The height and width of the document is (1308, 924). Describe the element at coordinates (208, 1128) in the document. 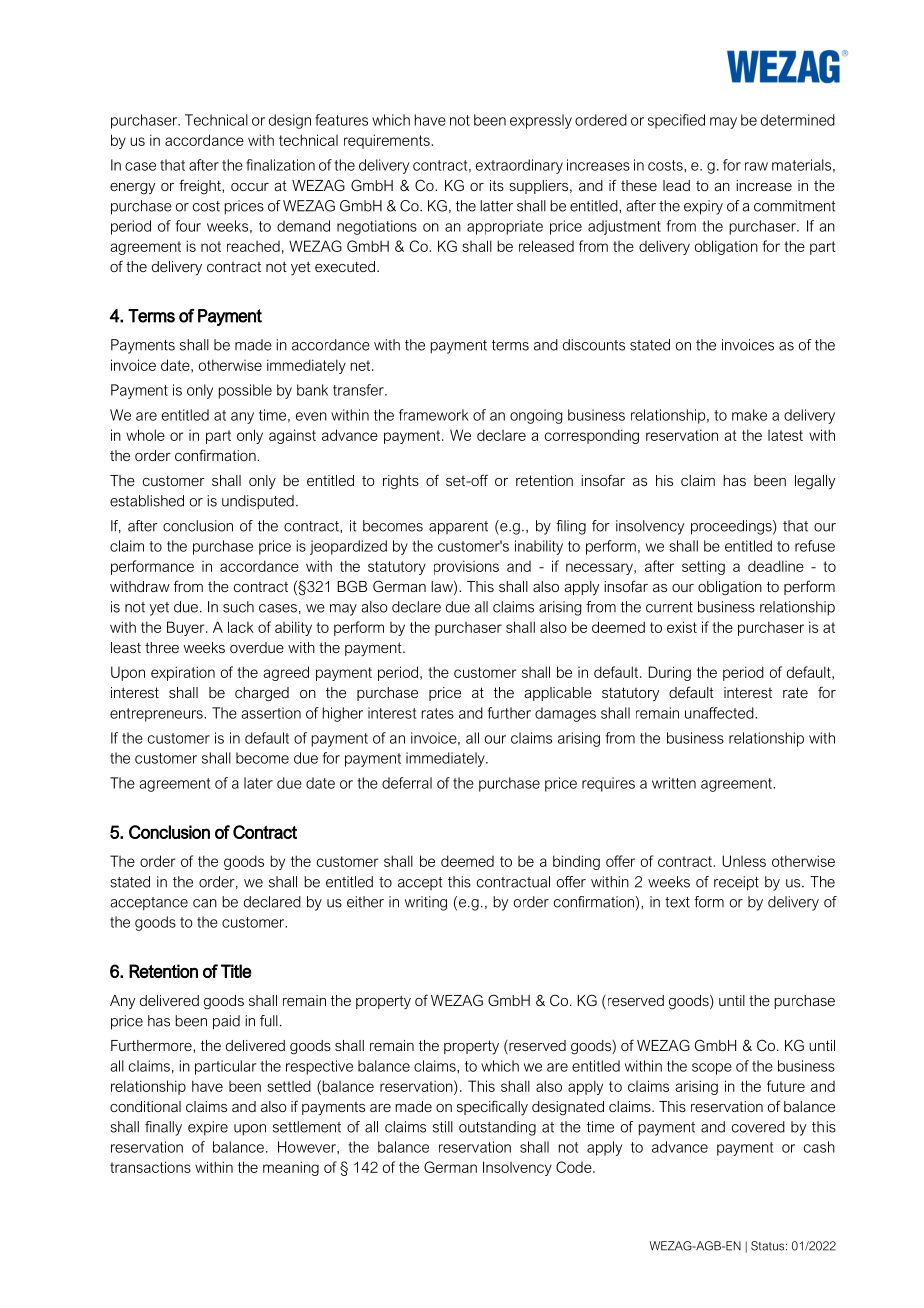

I see `expire` at that location.
